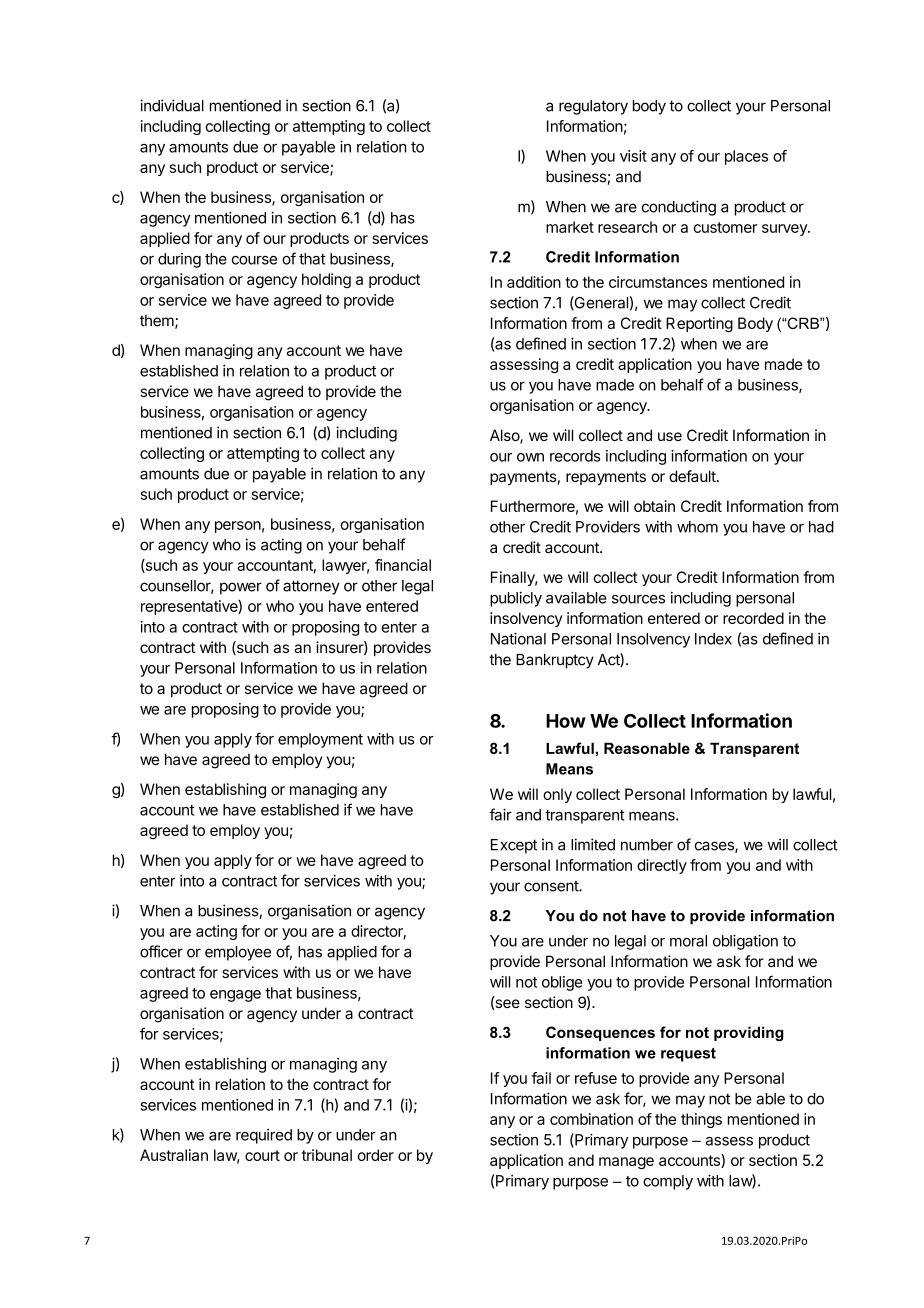 This screenshot has width=924, height=1308. I want to click on individual, so click(172, 105).
